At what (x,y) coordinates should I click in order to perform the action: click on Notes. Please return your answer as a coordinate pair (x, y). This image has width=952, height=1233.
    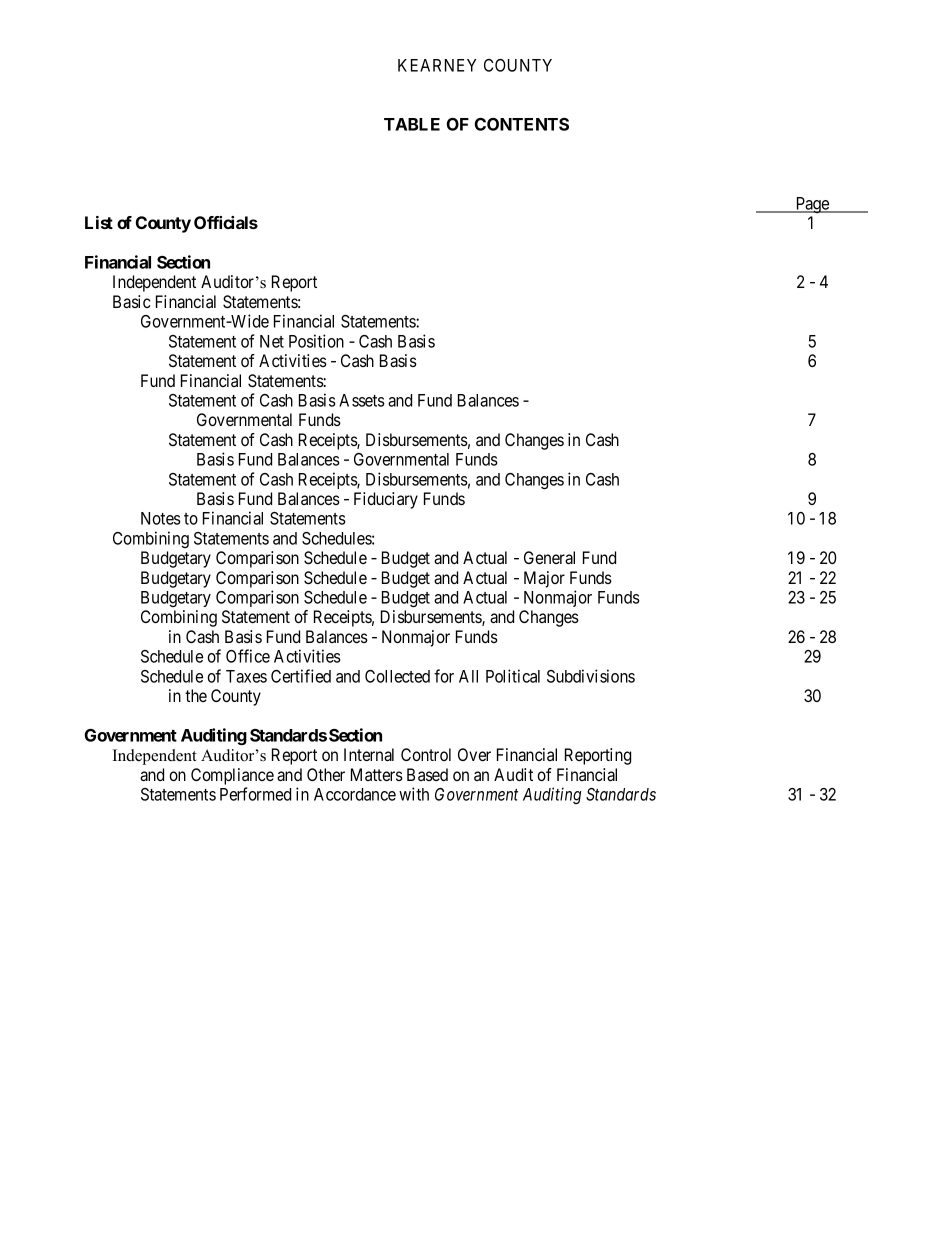
    Looking at the image, I should click on (161, 518).
